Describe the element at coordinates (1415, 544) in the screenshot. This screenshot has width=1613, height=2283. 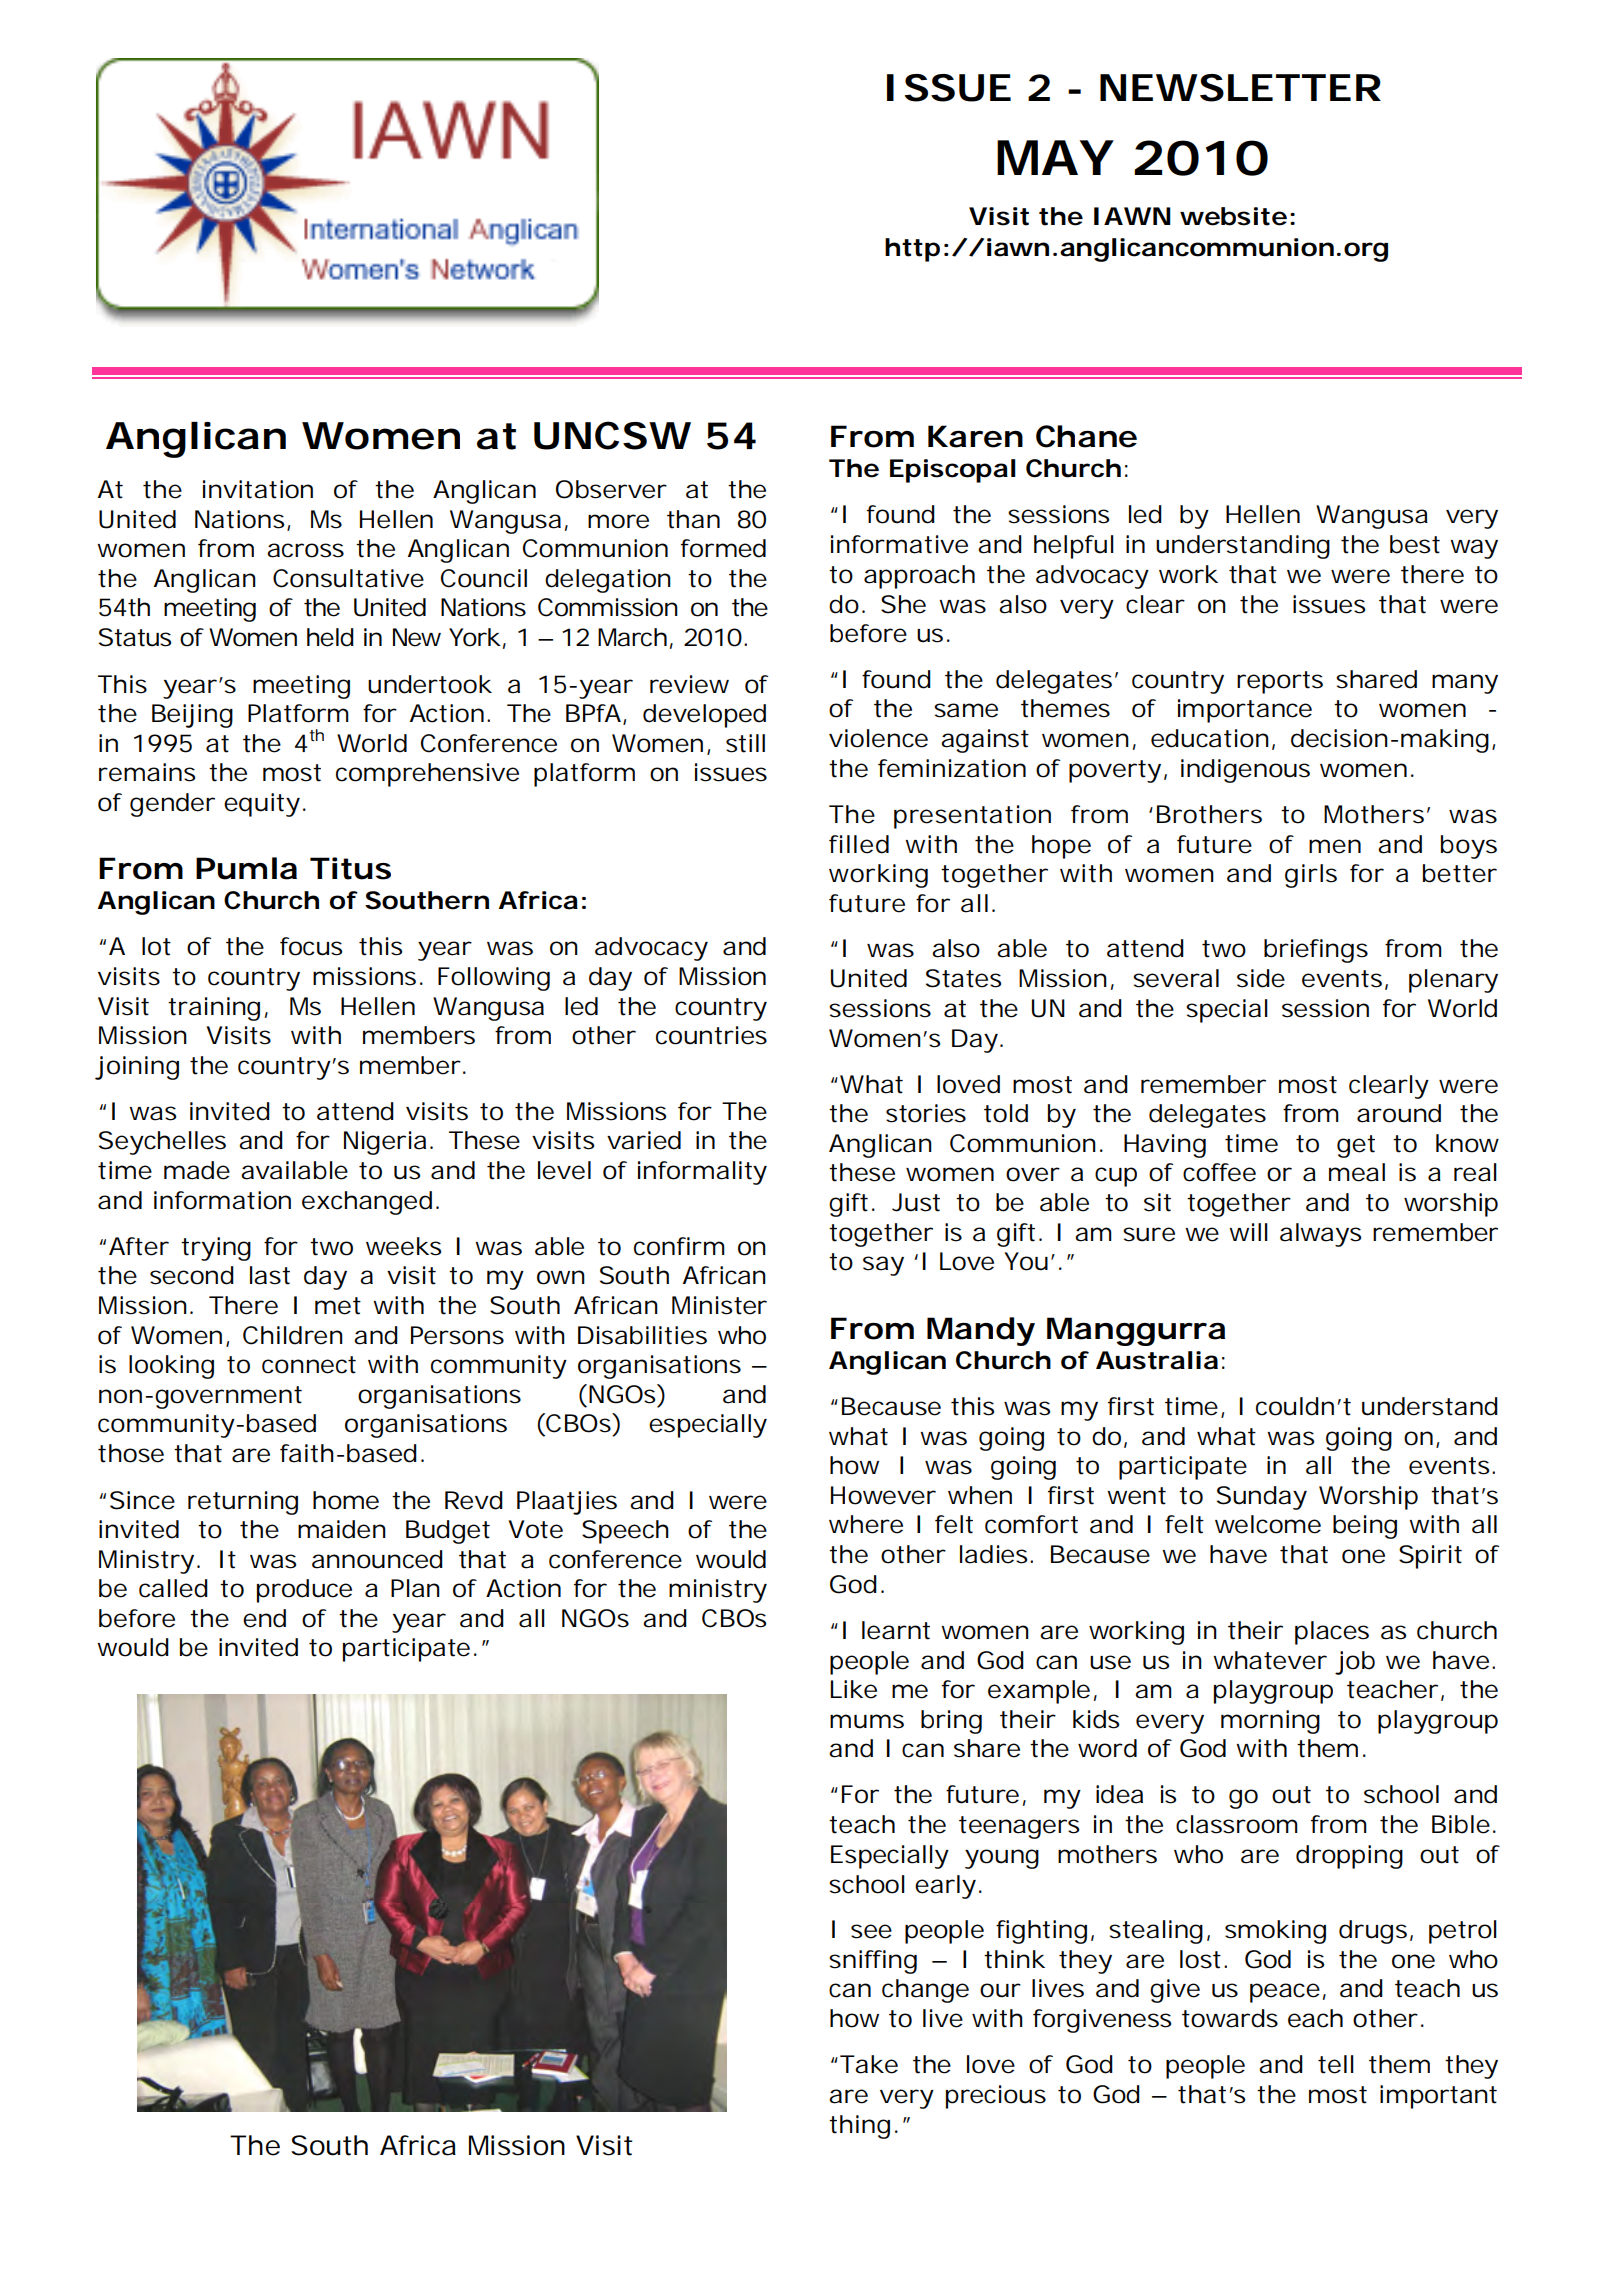
I see `best` at that location.
